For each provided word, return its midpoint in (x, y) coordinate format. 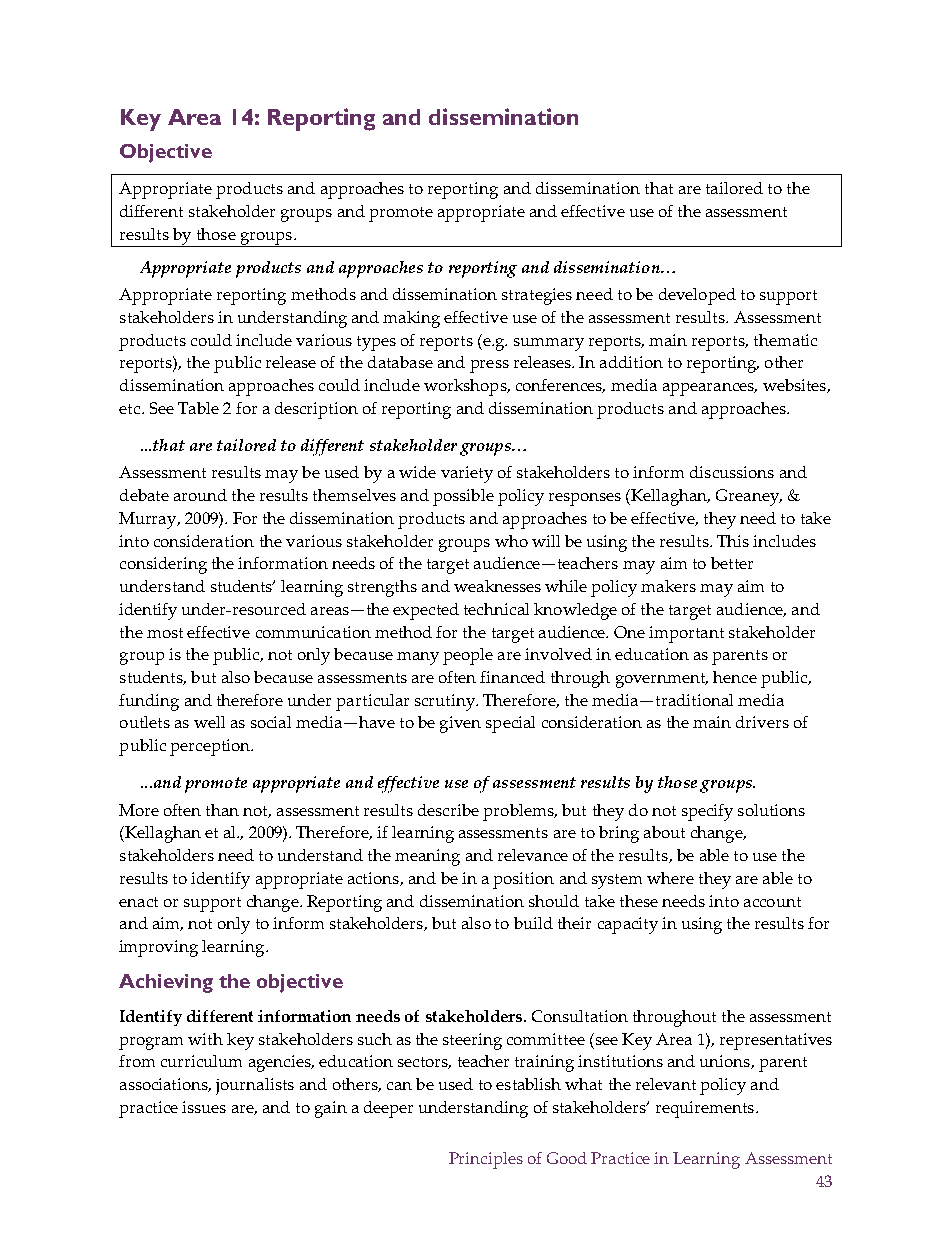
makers (668, 586)
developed (697, 296)
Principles (486, 1160)
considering (163, 565)
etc (131, 409)
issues (204, 1107)
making (411, 319)
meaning (427, 857)
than (222, 810)
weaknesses (497, 586)
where (670, 878)
